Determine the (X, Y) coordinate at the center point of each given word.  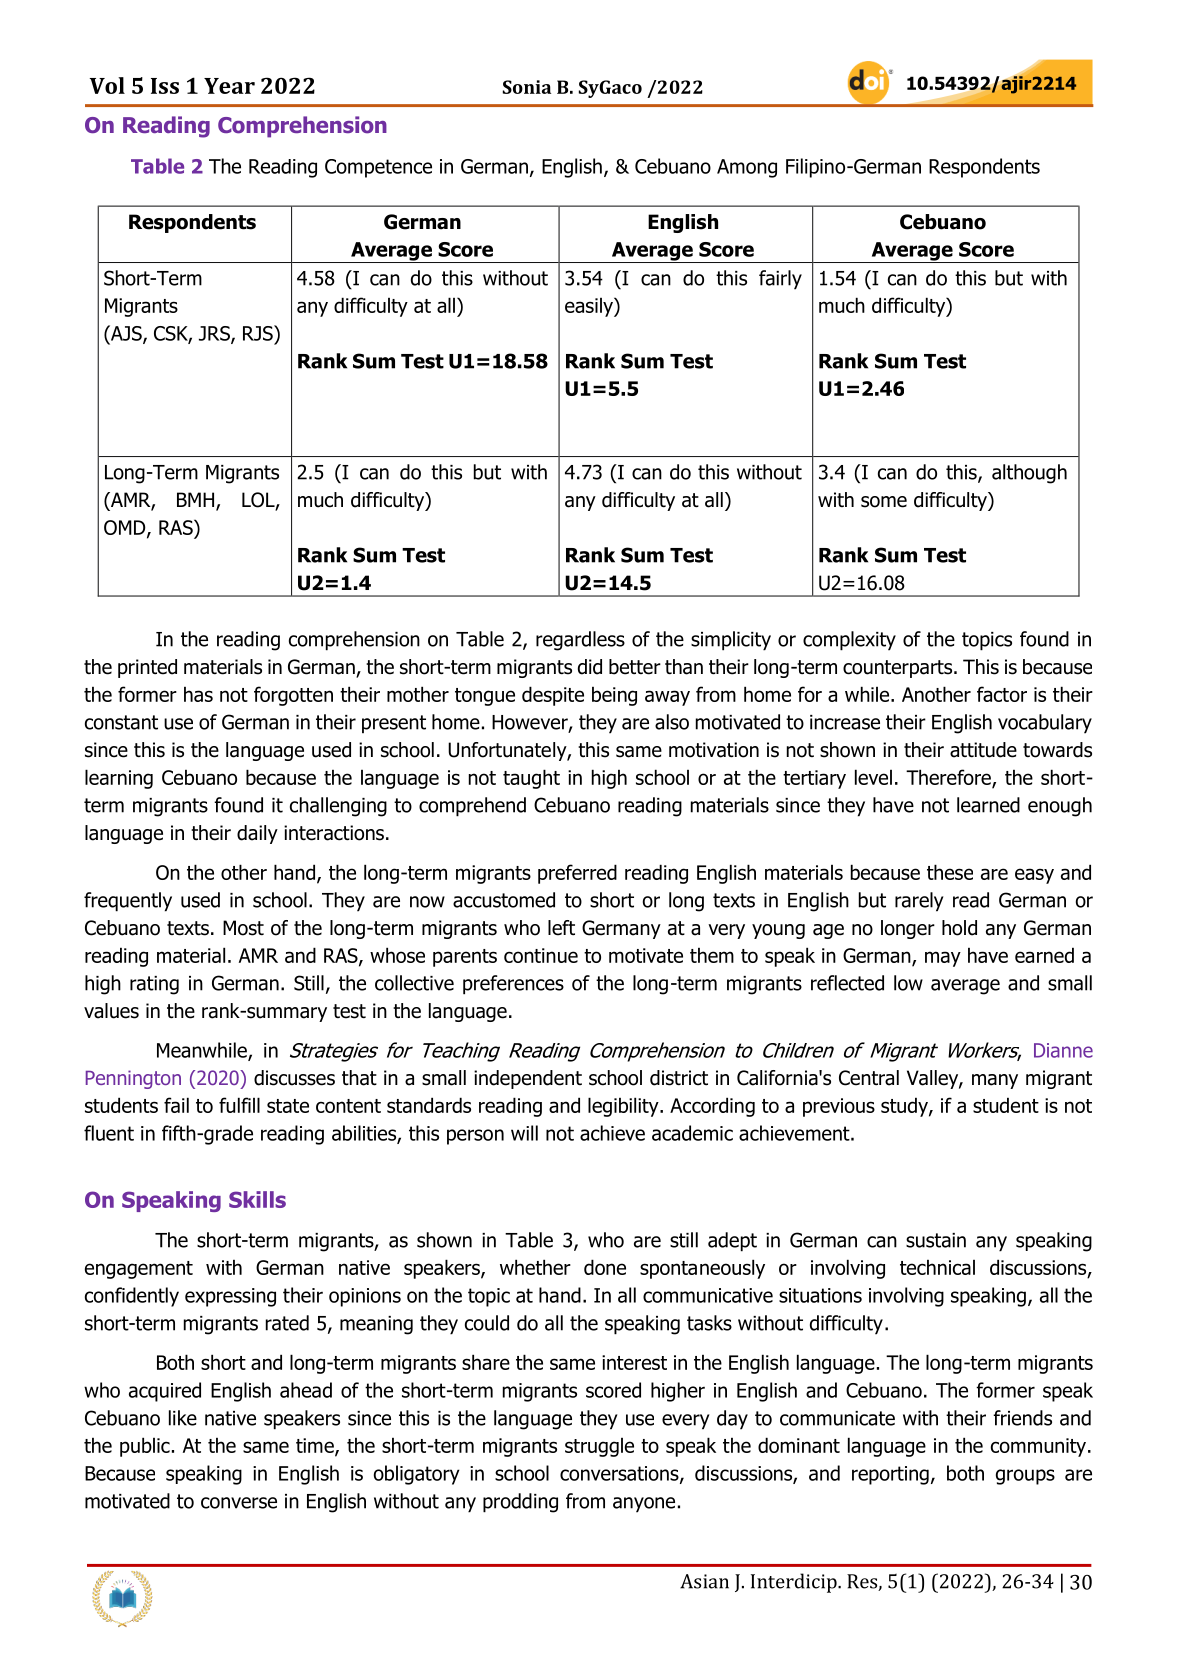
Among (747, 168)
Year (229, 86)
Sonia (527, 87)
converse (239, 1503)
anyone (644, 1505)
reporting (890, 1475)
